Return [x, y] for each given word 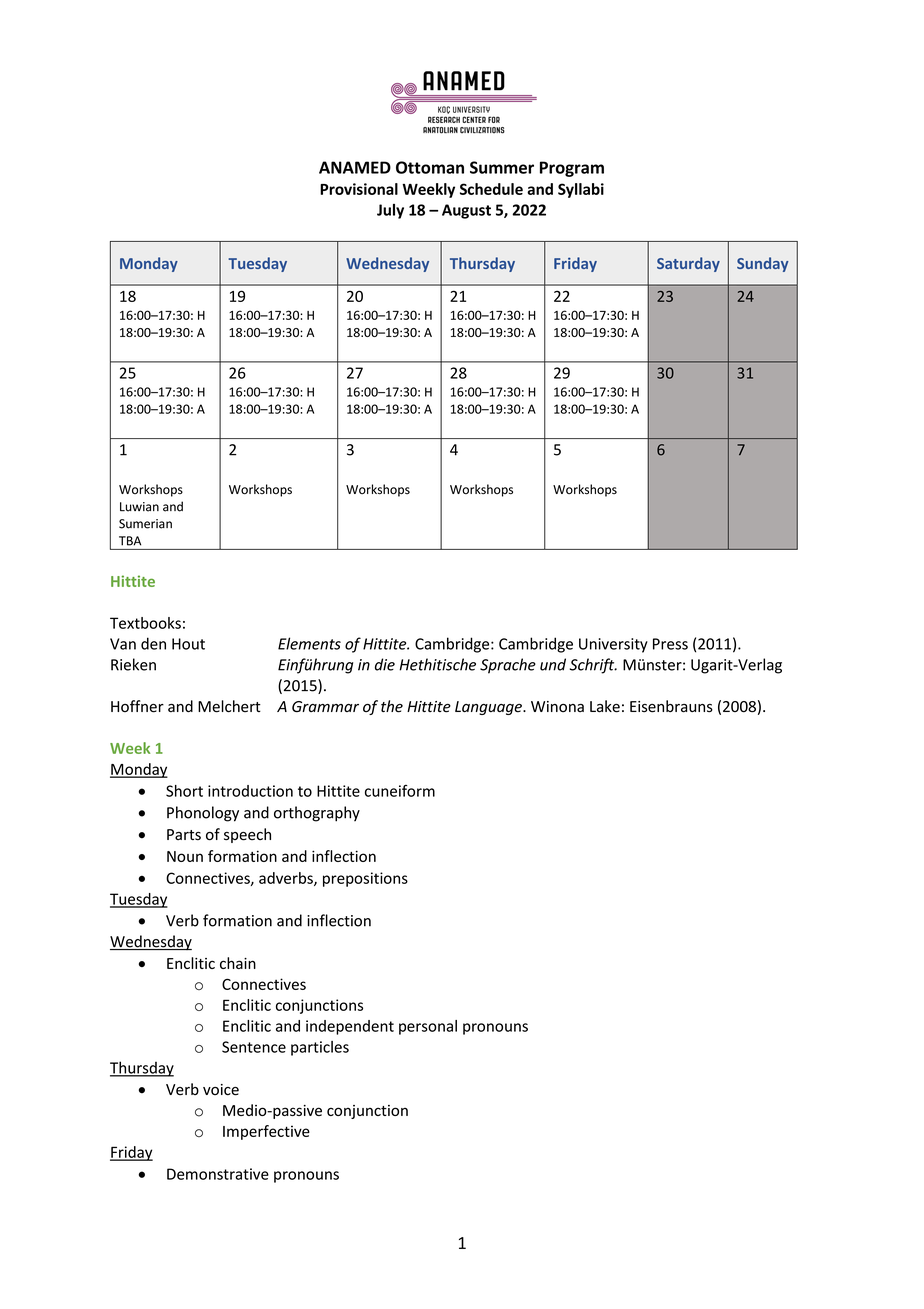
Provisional [359, 189]
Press [670, 644]
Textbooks [145, 623]
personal [428, 1027]
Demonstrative [218, 1174]
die [385, 664]
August [466, 211]
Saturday [688, 264]
